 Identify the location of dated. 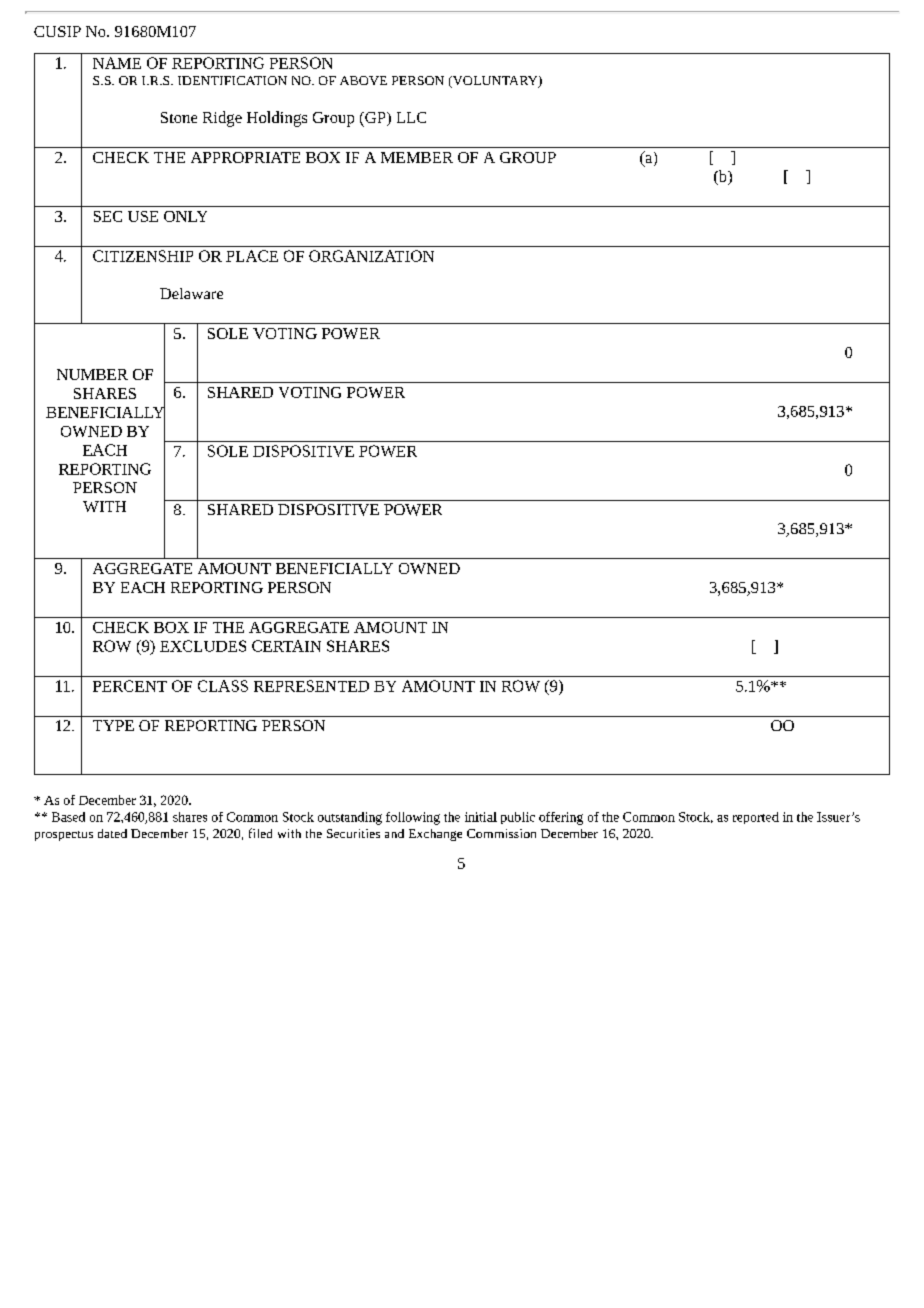
(112, 833).
